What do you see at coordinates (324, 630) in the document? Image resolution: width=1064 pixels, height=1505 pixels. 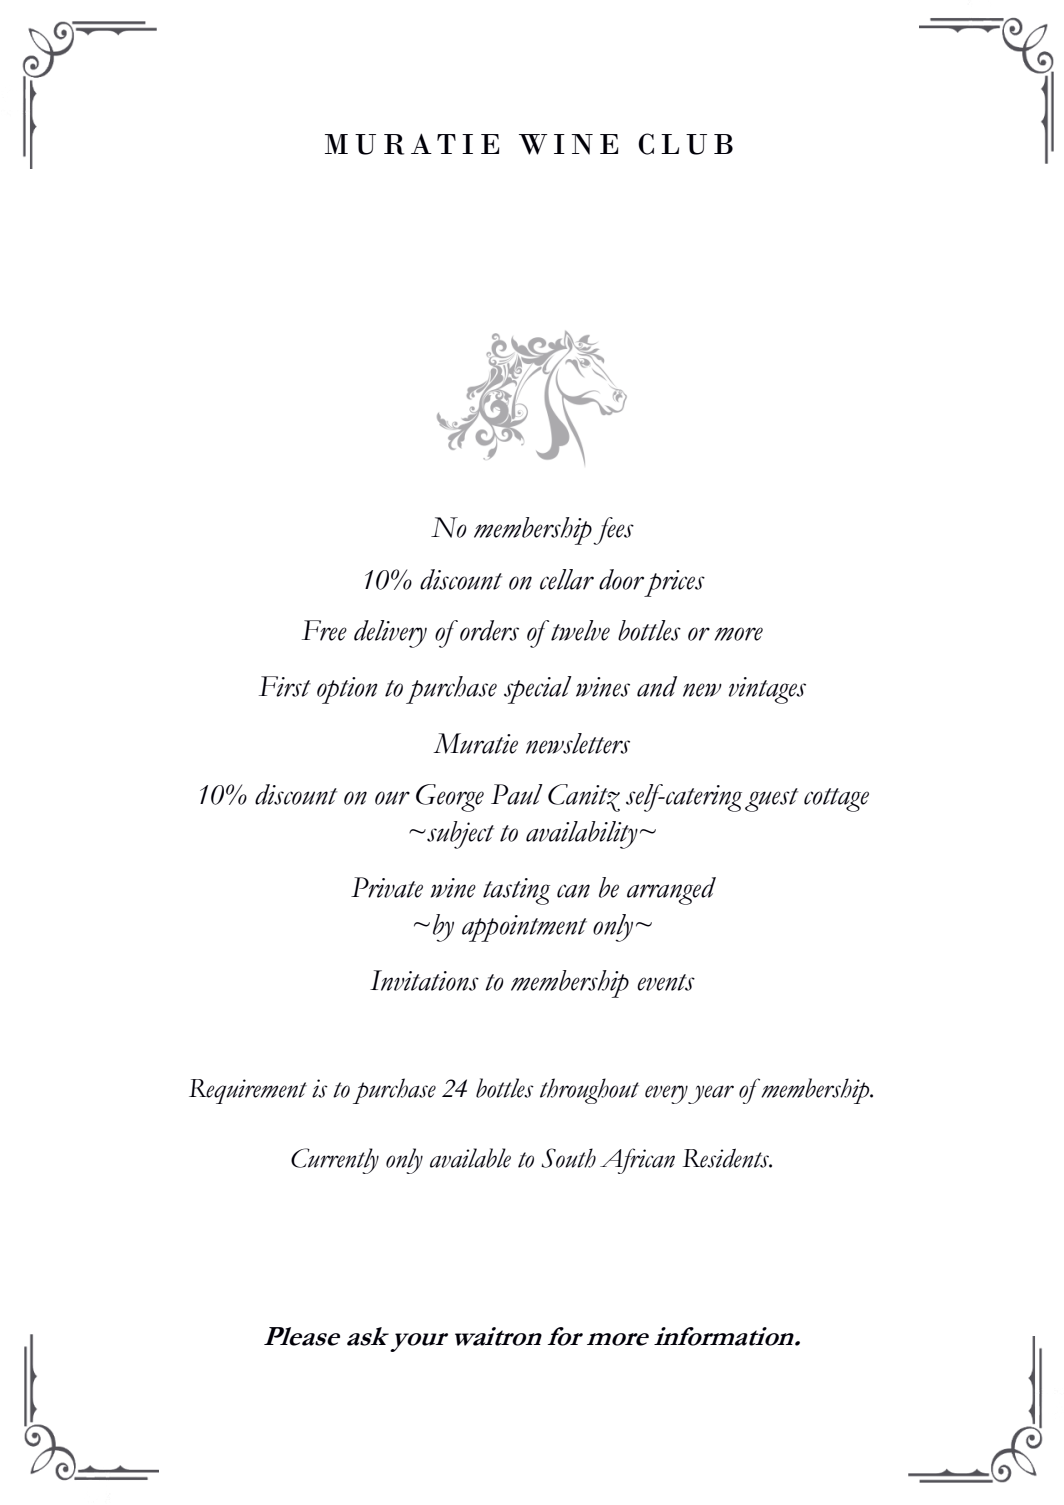 I see `Free` at bounding box center [324, 630].
